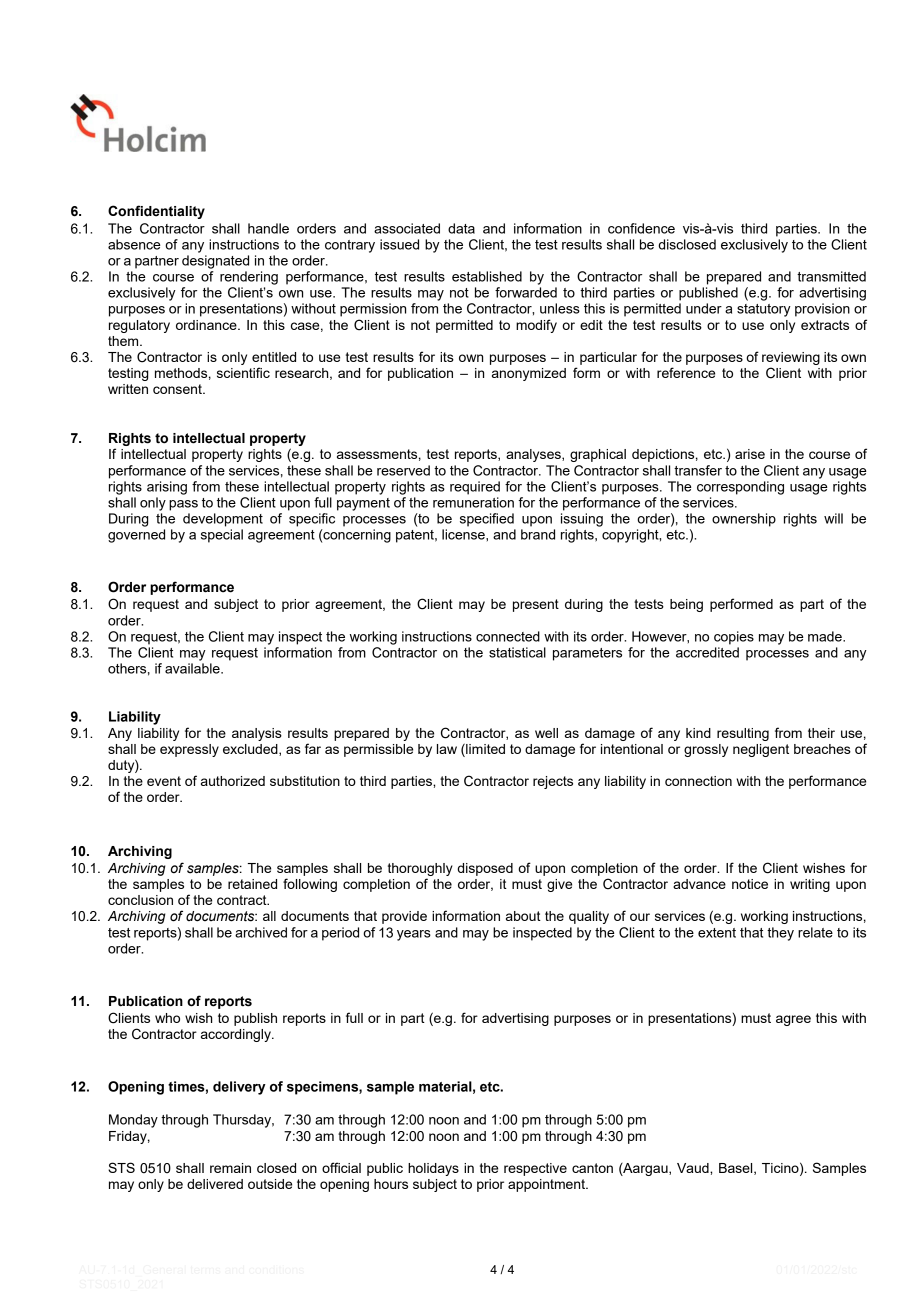 The width and height of the screenshot is (924, 1308). Describe the element at coordinates (215, 262) in the screenshot. I see `designated` at that location.
